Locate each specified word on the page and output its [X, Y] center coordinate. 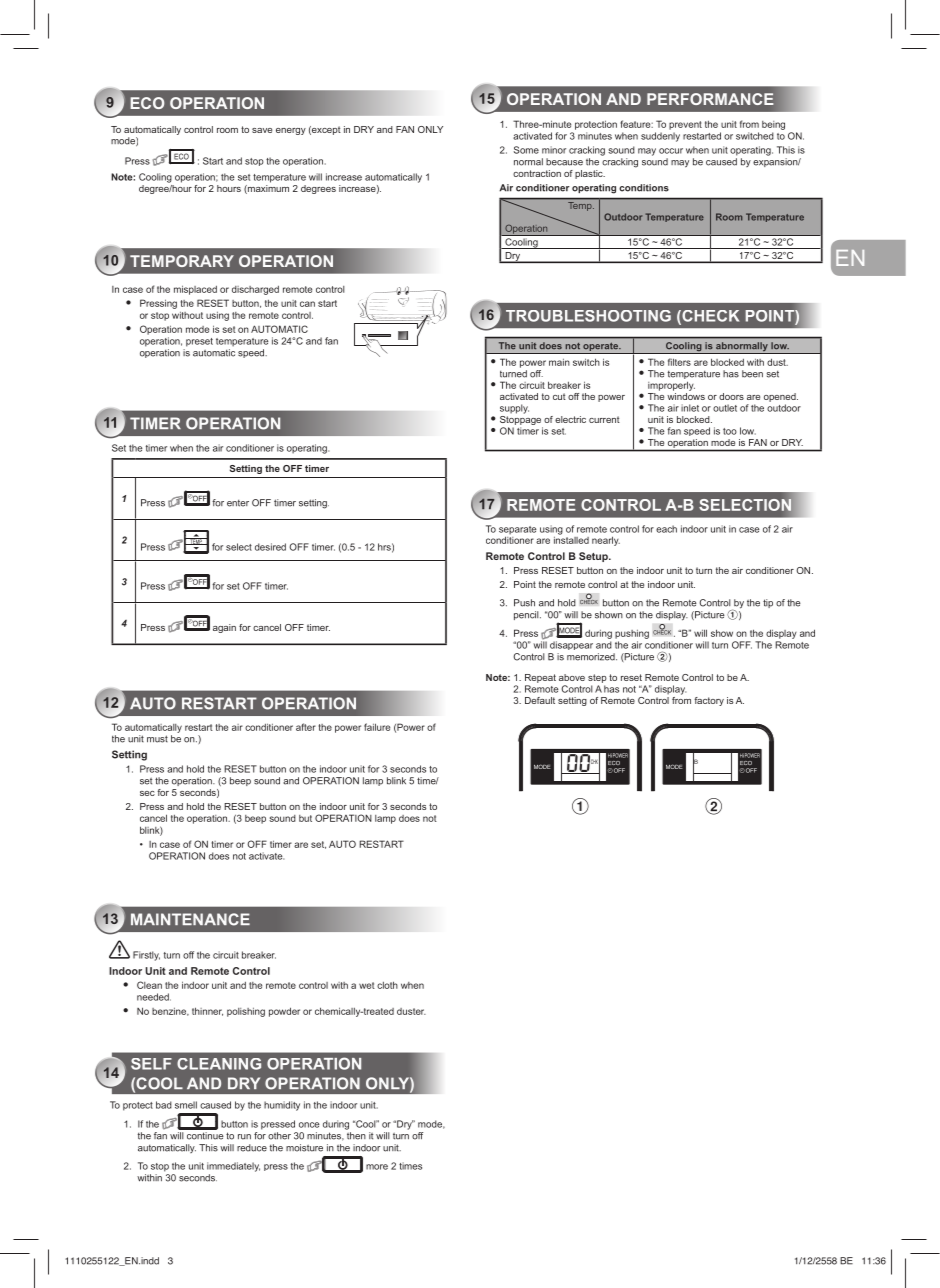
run [244, 1137]
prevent [685, 125]
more [377, 1167]
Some [526, 150]
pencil [527, 615]
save [262, 130]
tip [768, 603]
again [224, 628]
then [356, 1136]
